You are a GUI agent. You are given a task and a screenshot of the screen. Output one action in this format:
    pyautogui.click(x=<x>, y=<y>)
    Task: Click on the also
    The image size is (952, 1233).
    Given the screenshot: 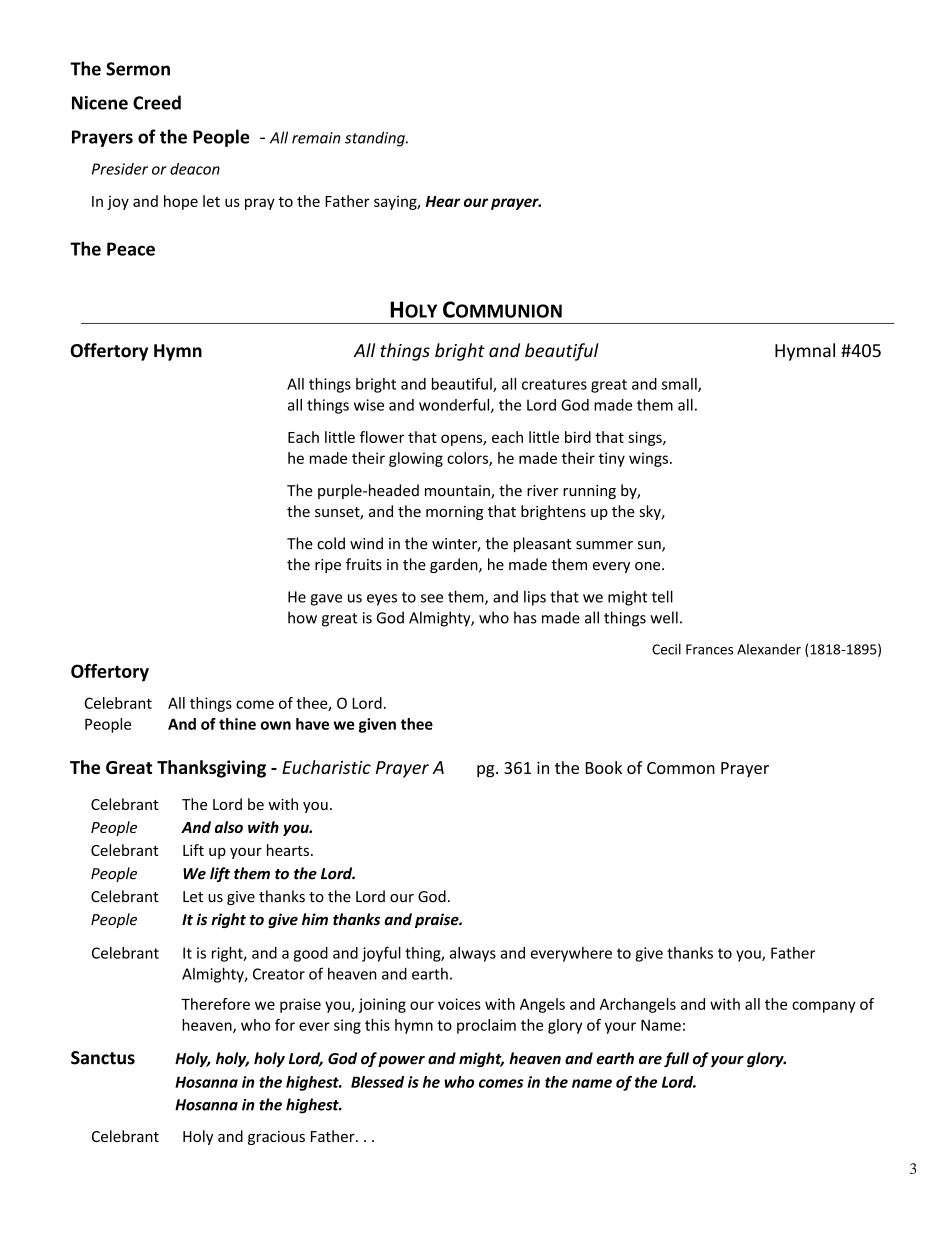 What is the action you would take?
    pyautogui.click(x=229, y=827)
